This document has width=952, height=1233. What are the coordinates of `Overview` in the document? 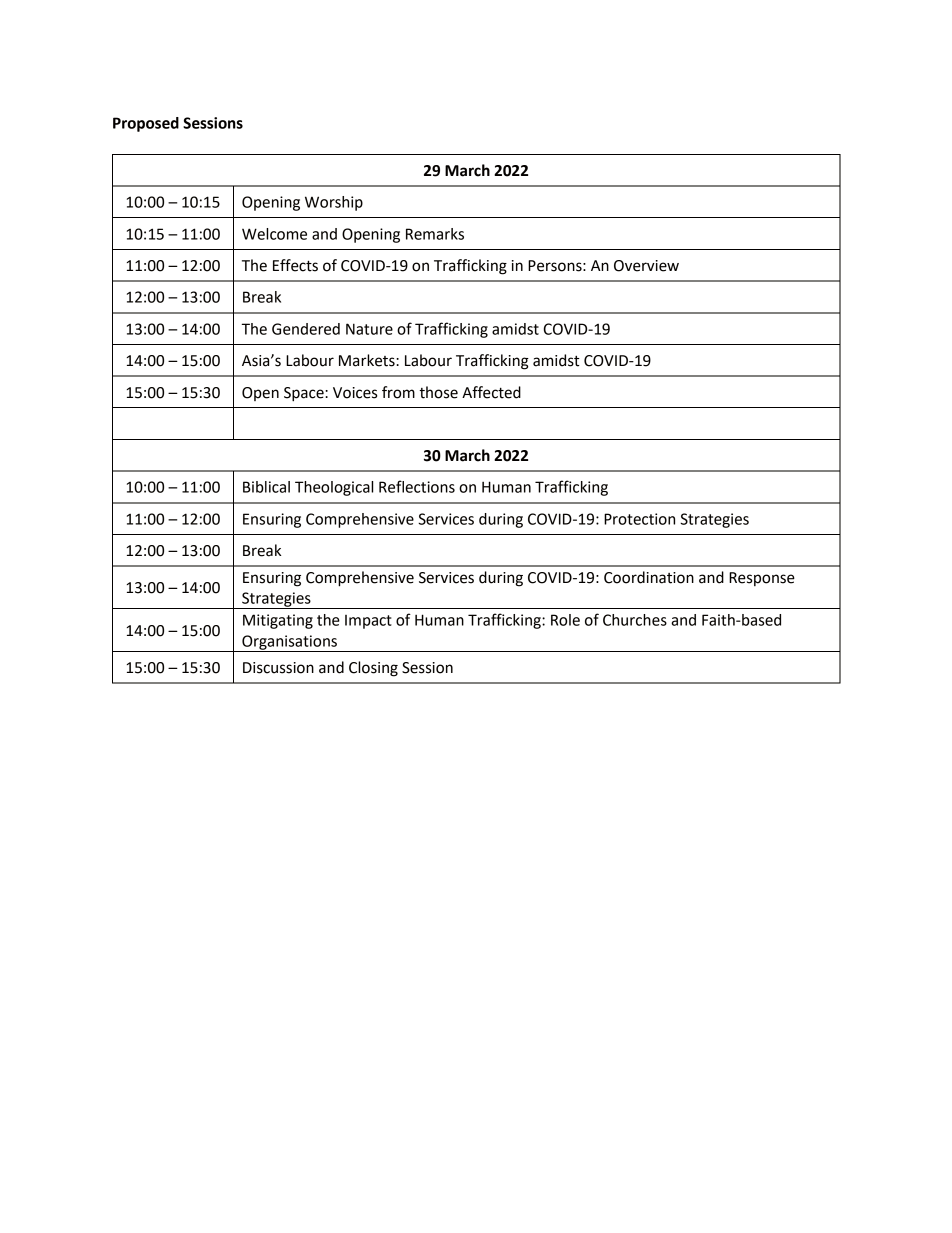 It's located at (646, 266).
